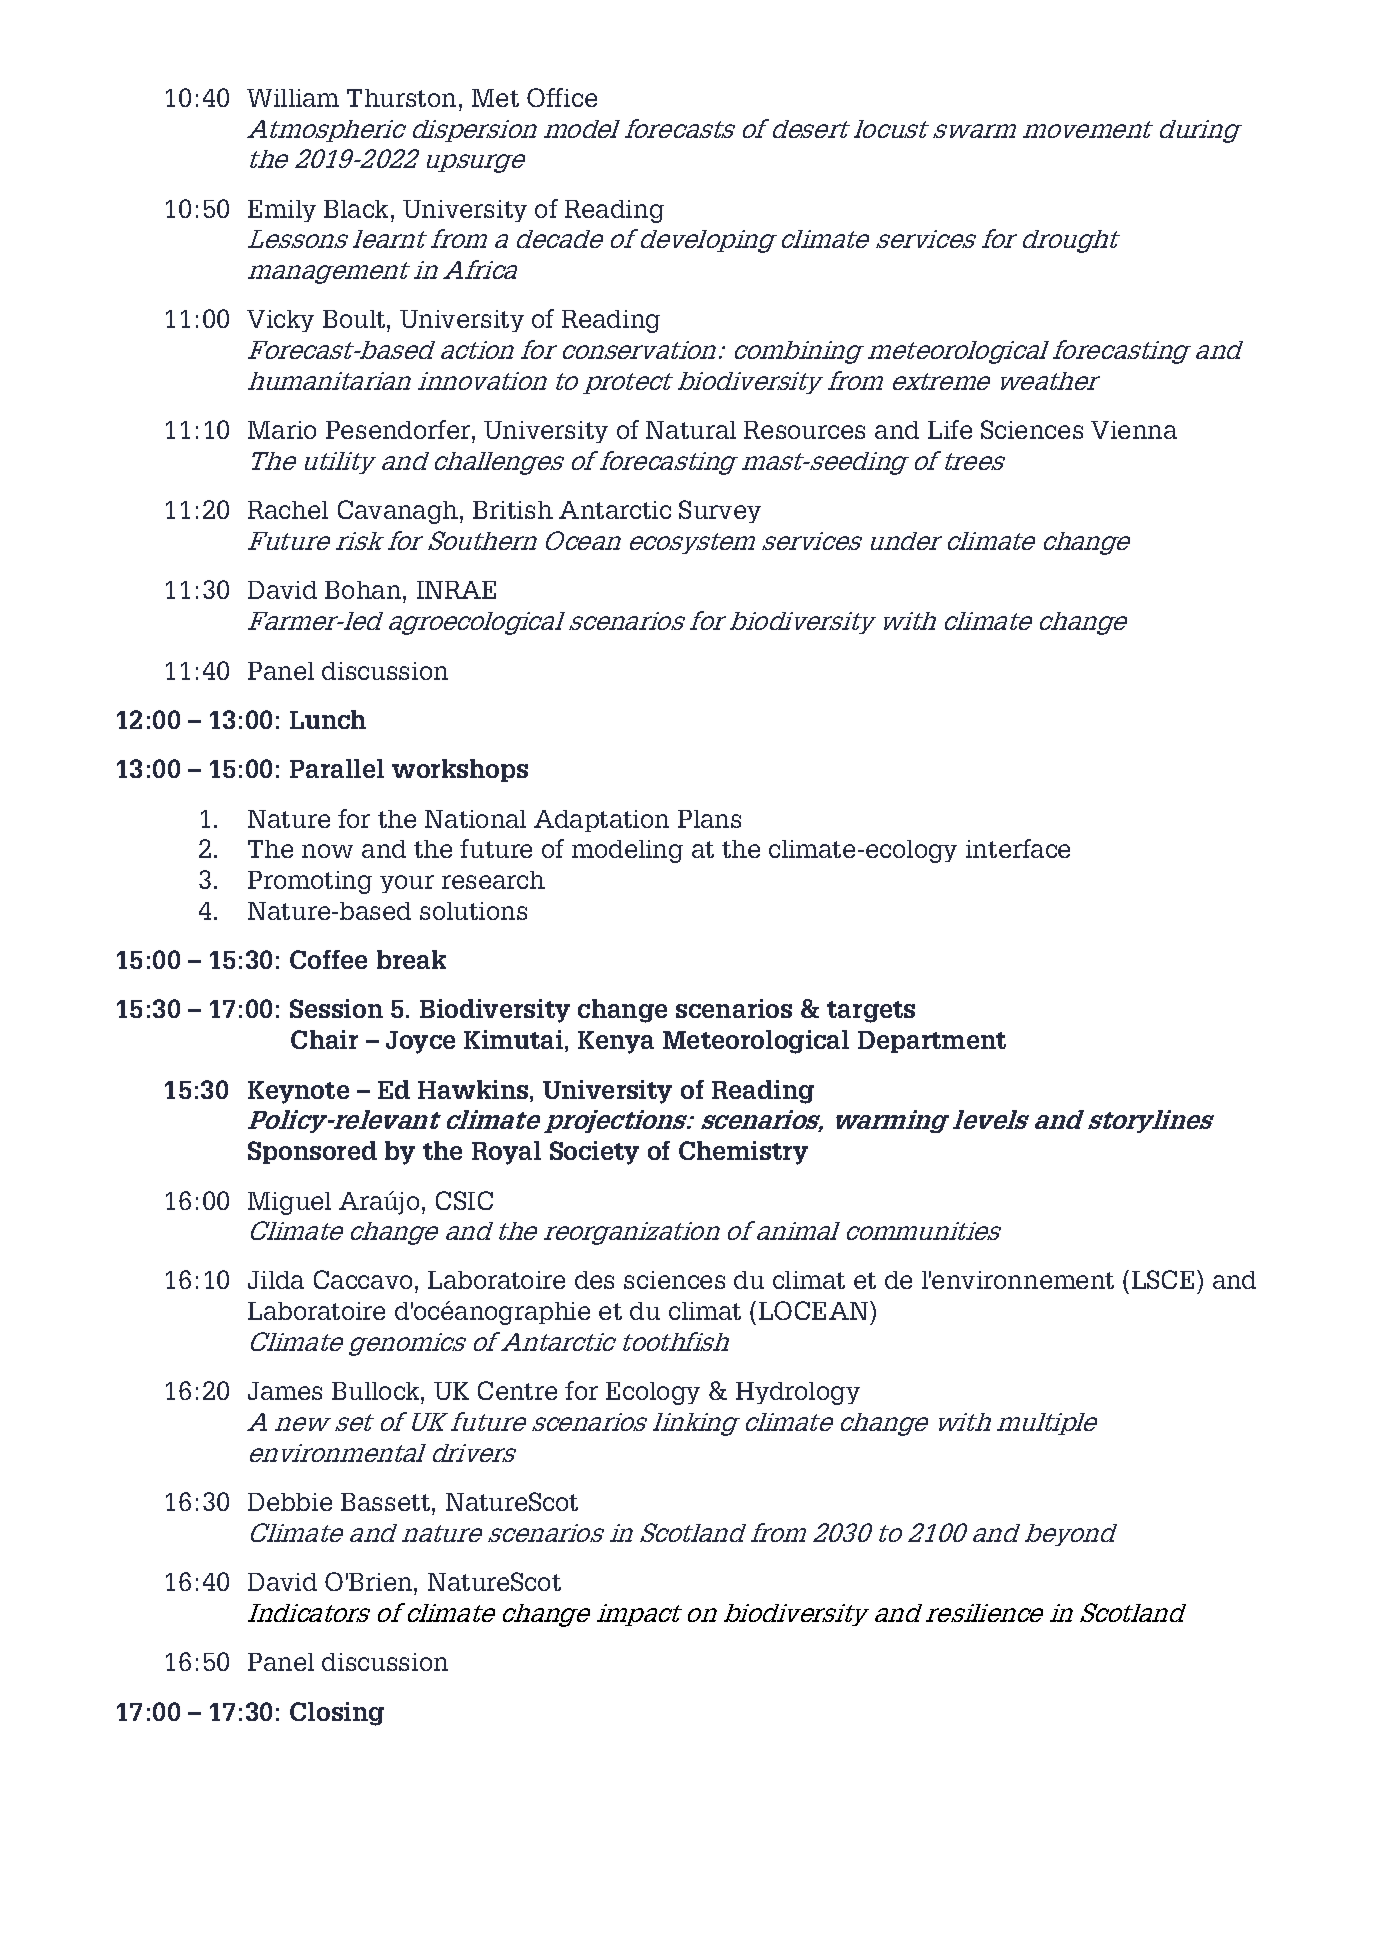 The image size is (1386, 1960). I want to click on your, so click(407, 884).
